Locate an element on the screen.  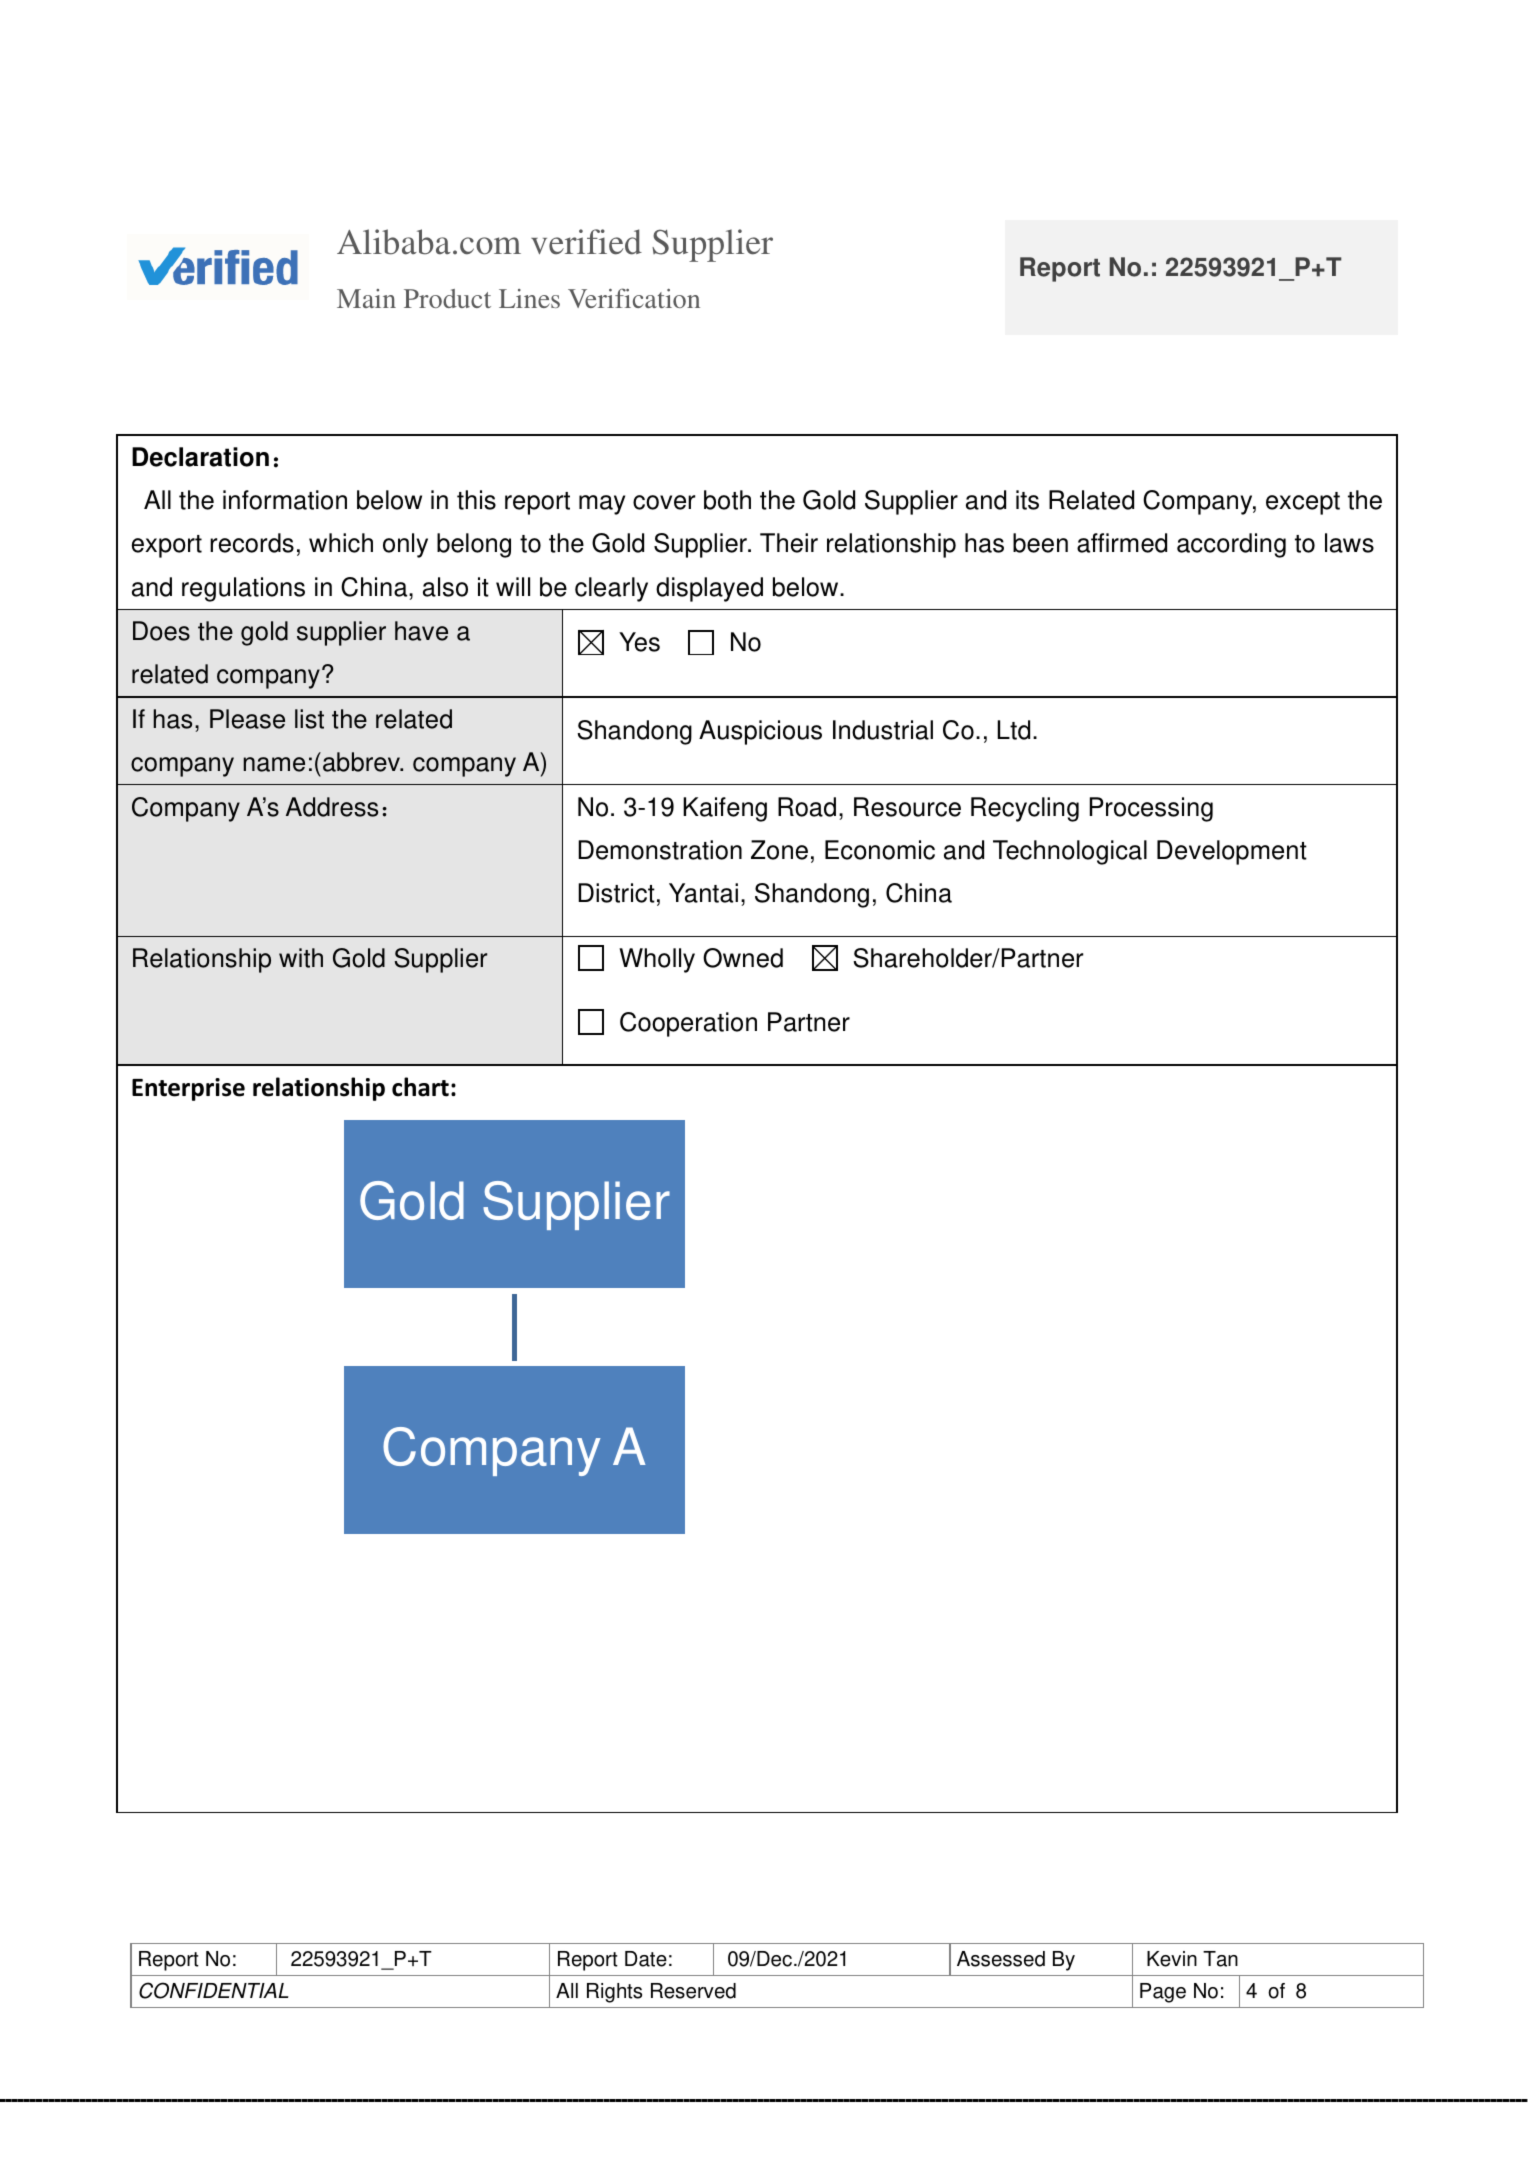
except is located at coordinates (1303, 503).
